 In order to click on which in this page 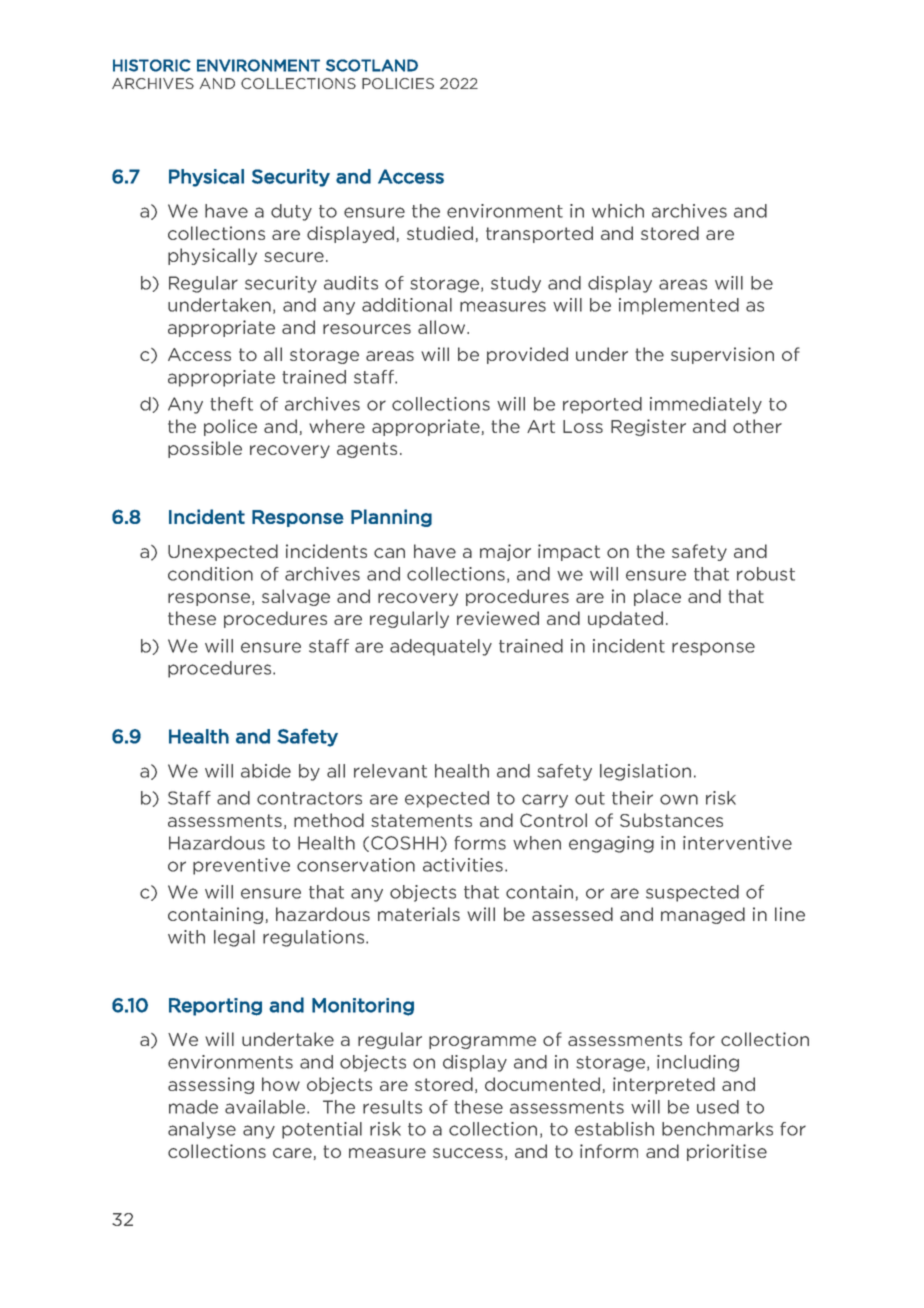, I will do `click(618, 211)`.
